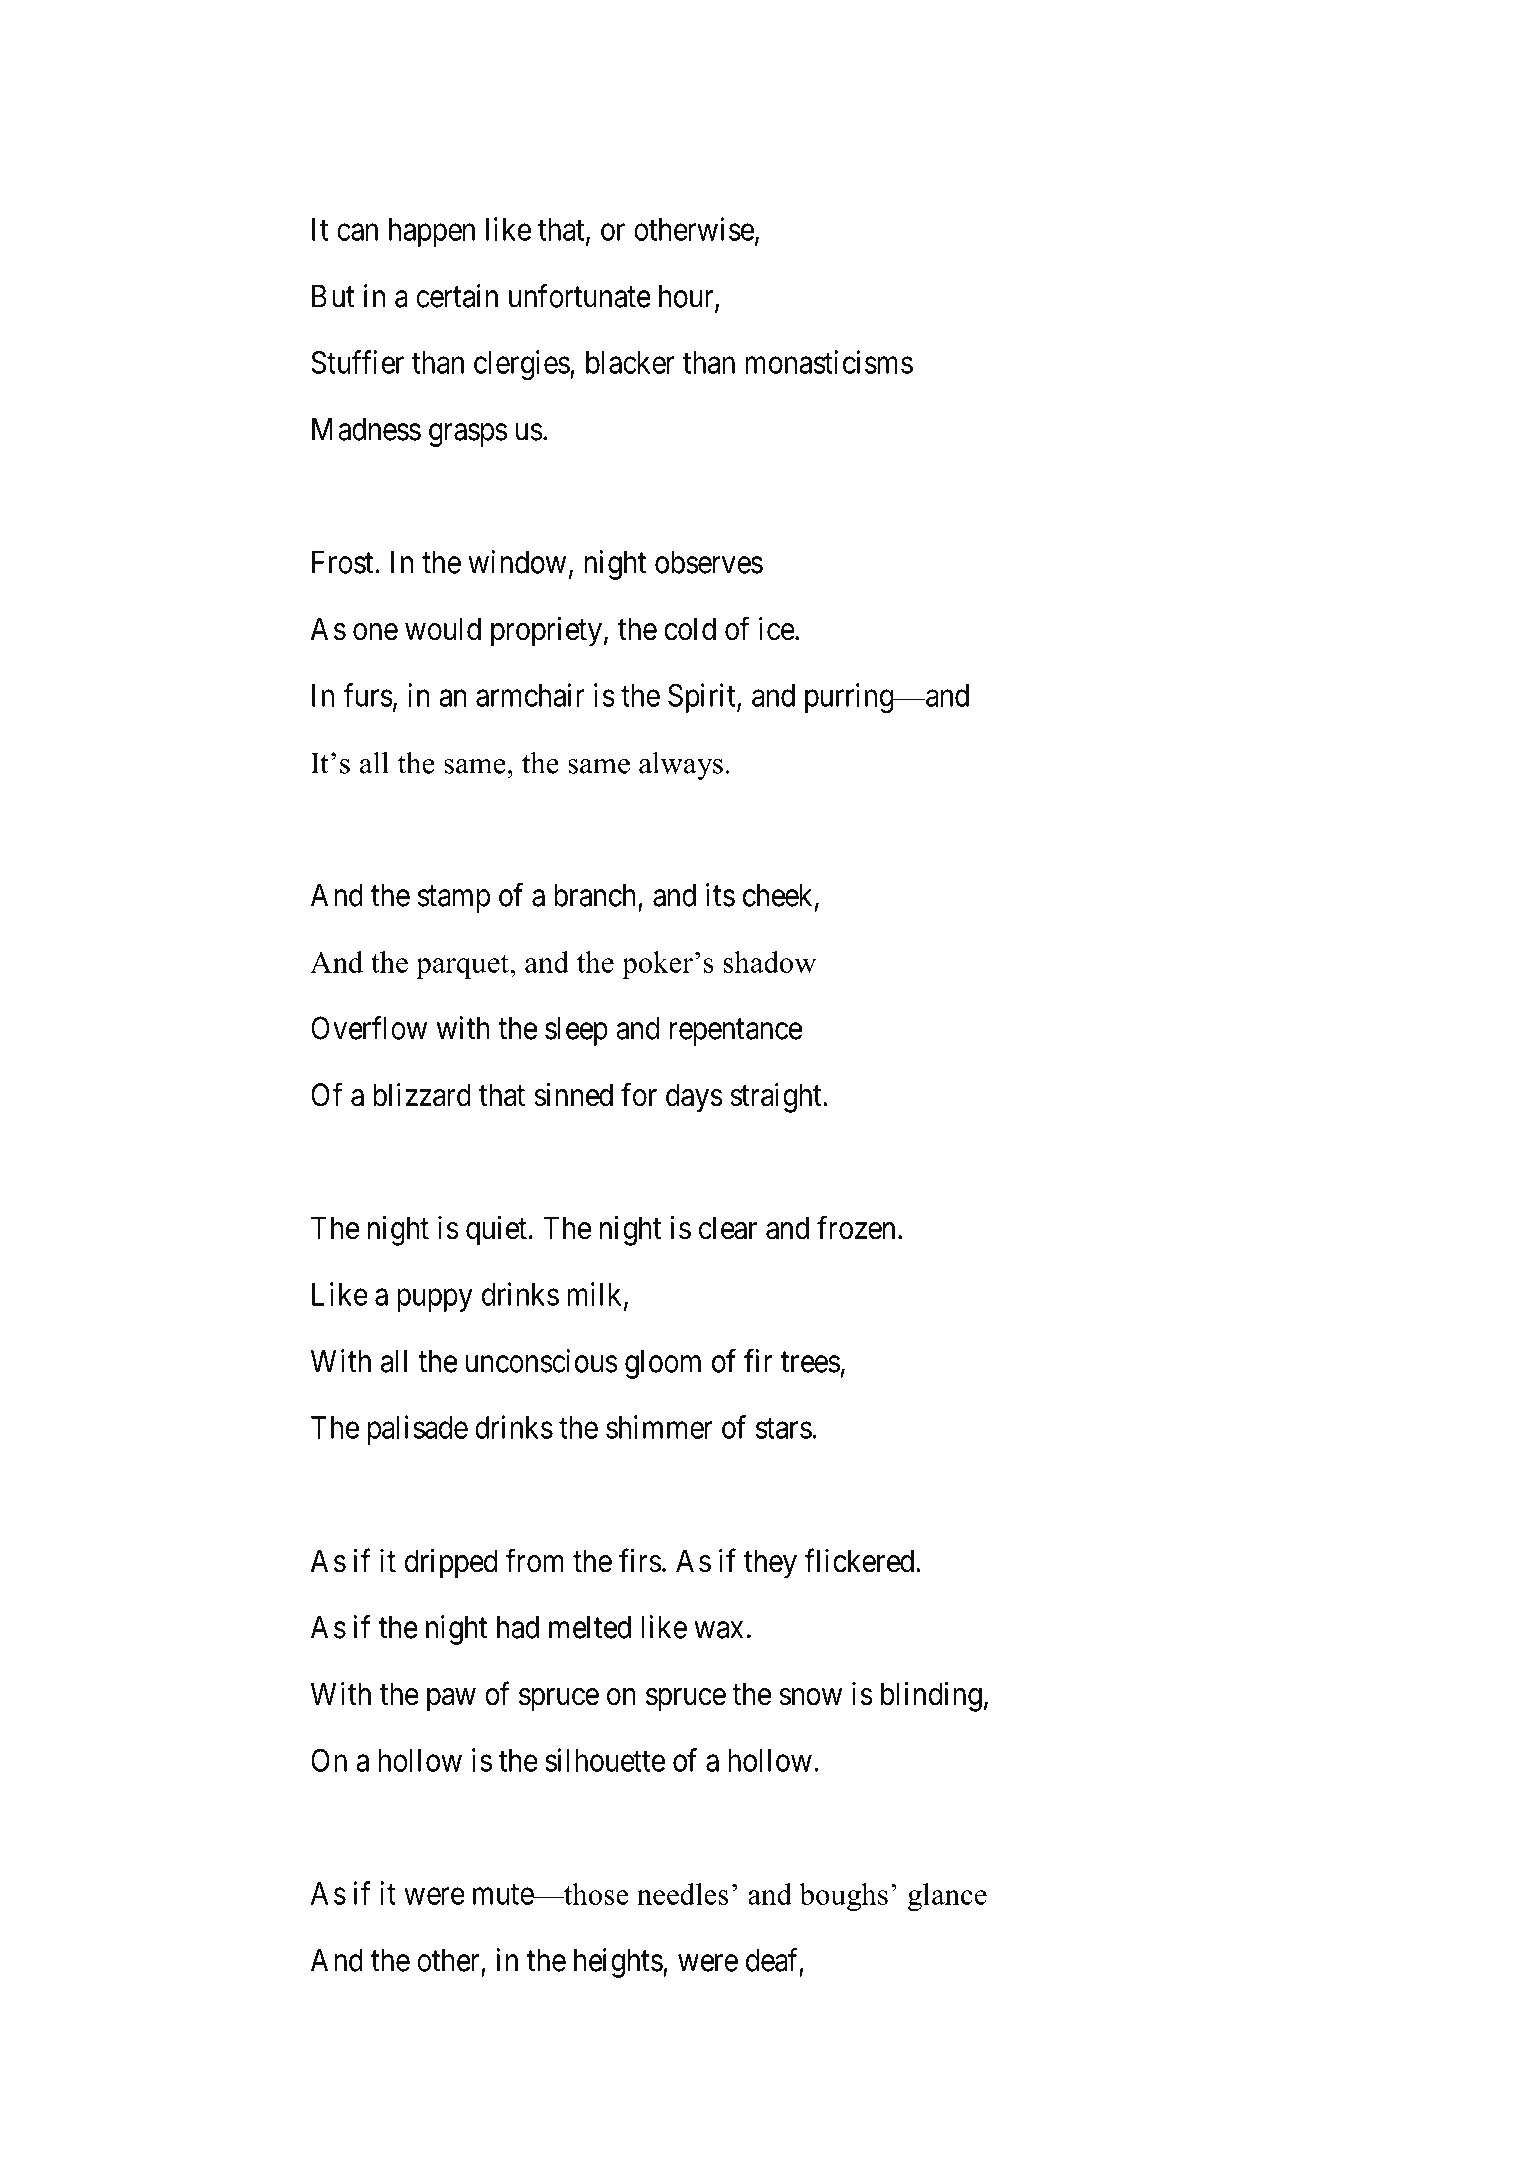  What do you see at coordinates (375, 632) in the screenshot?
I see `one` at bounding box center [375, 632].
